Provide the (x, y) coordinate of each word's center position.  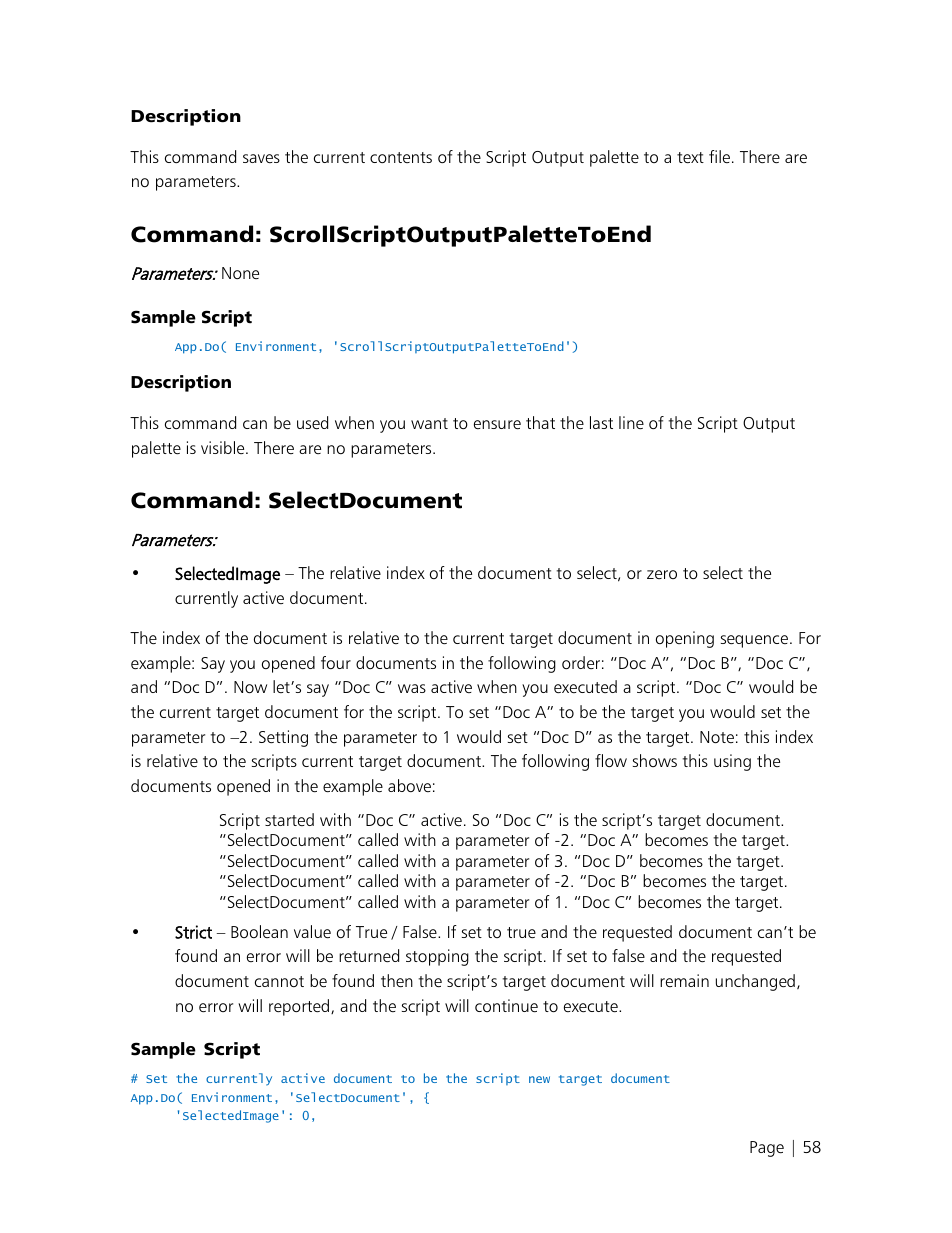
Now (250, 687)
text (690, 157)
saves (261, 158)
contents (401, 157)
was (412, 688)
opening (685, 639)
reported (299, 1007)
